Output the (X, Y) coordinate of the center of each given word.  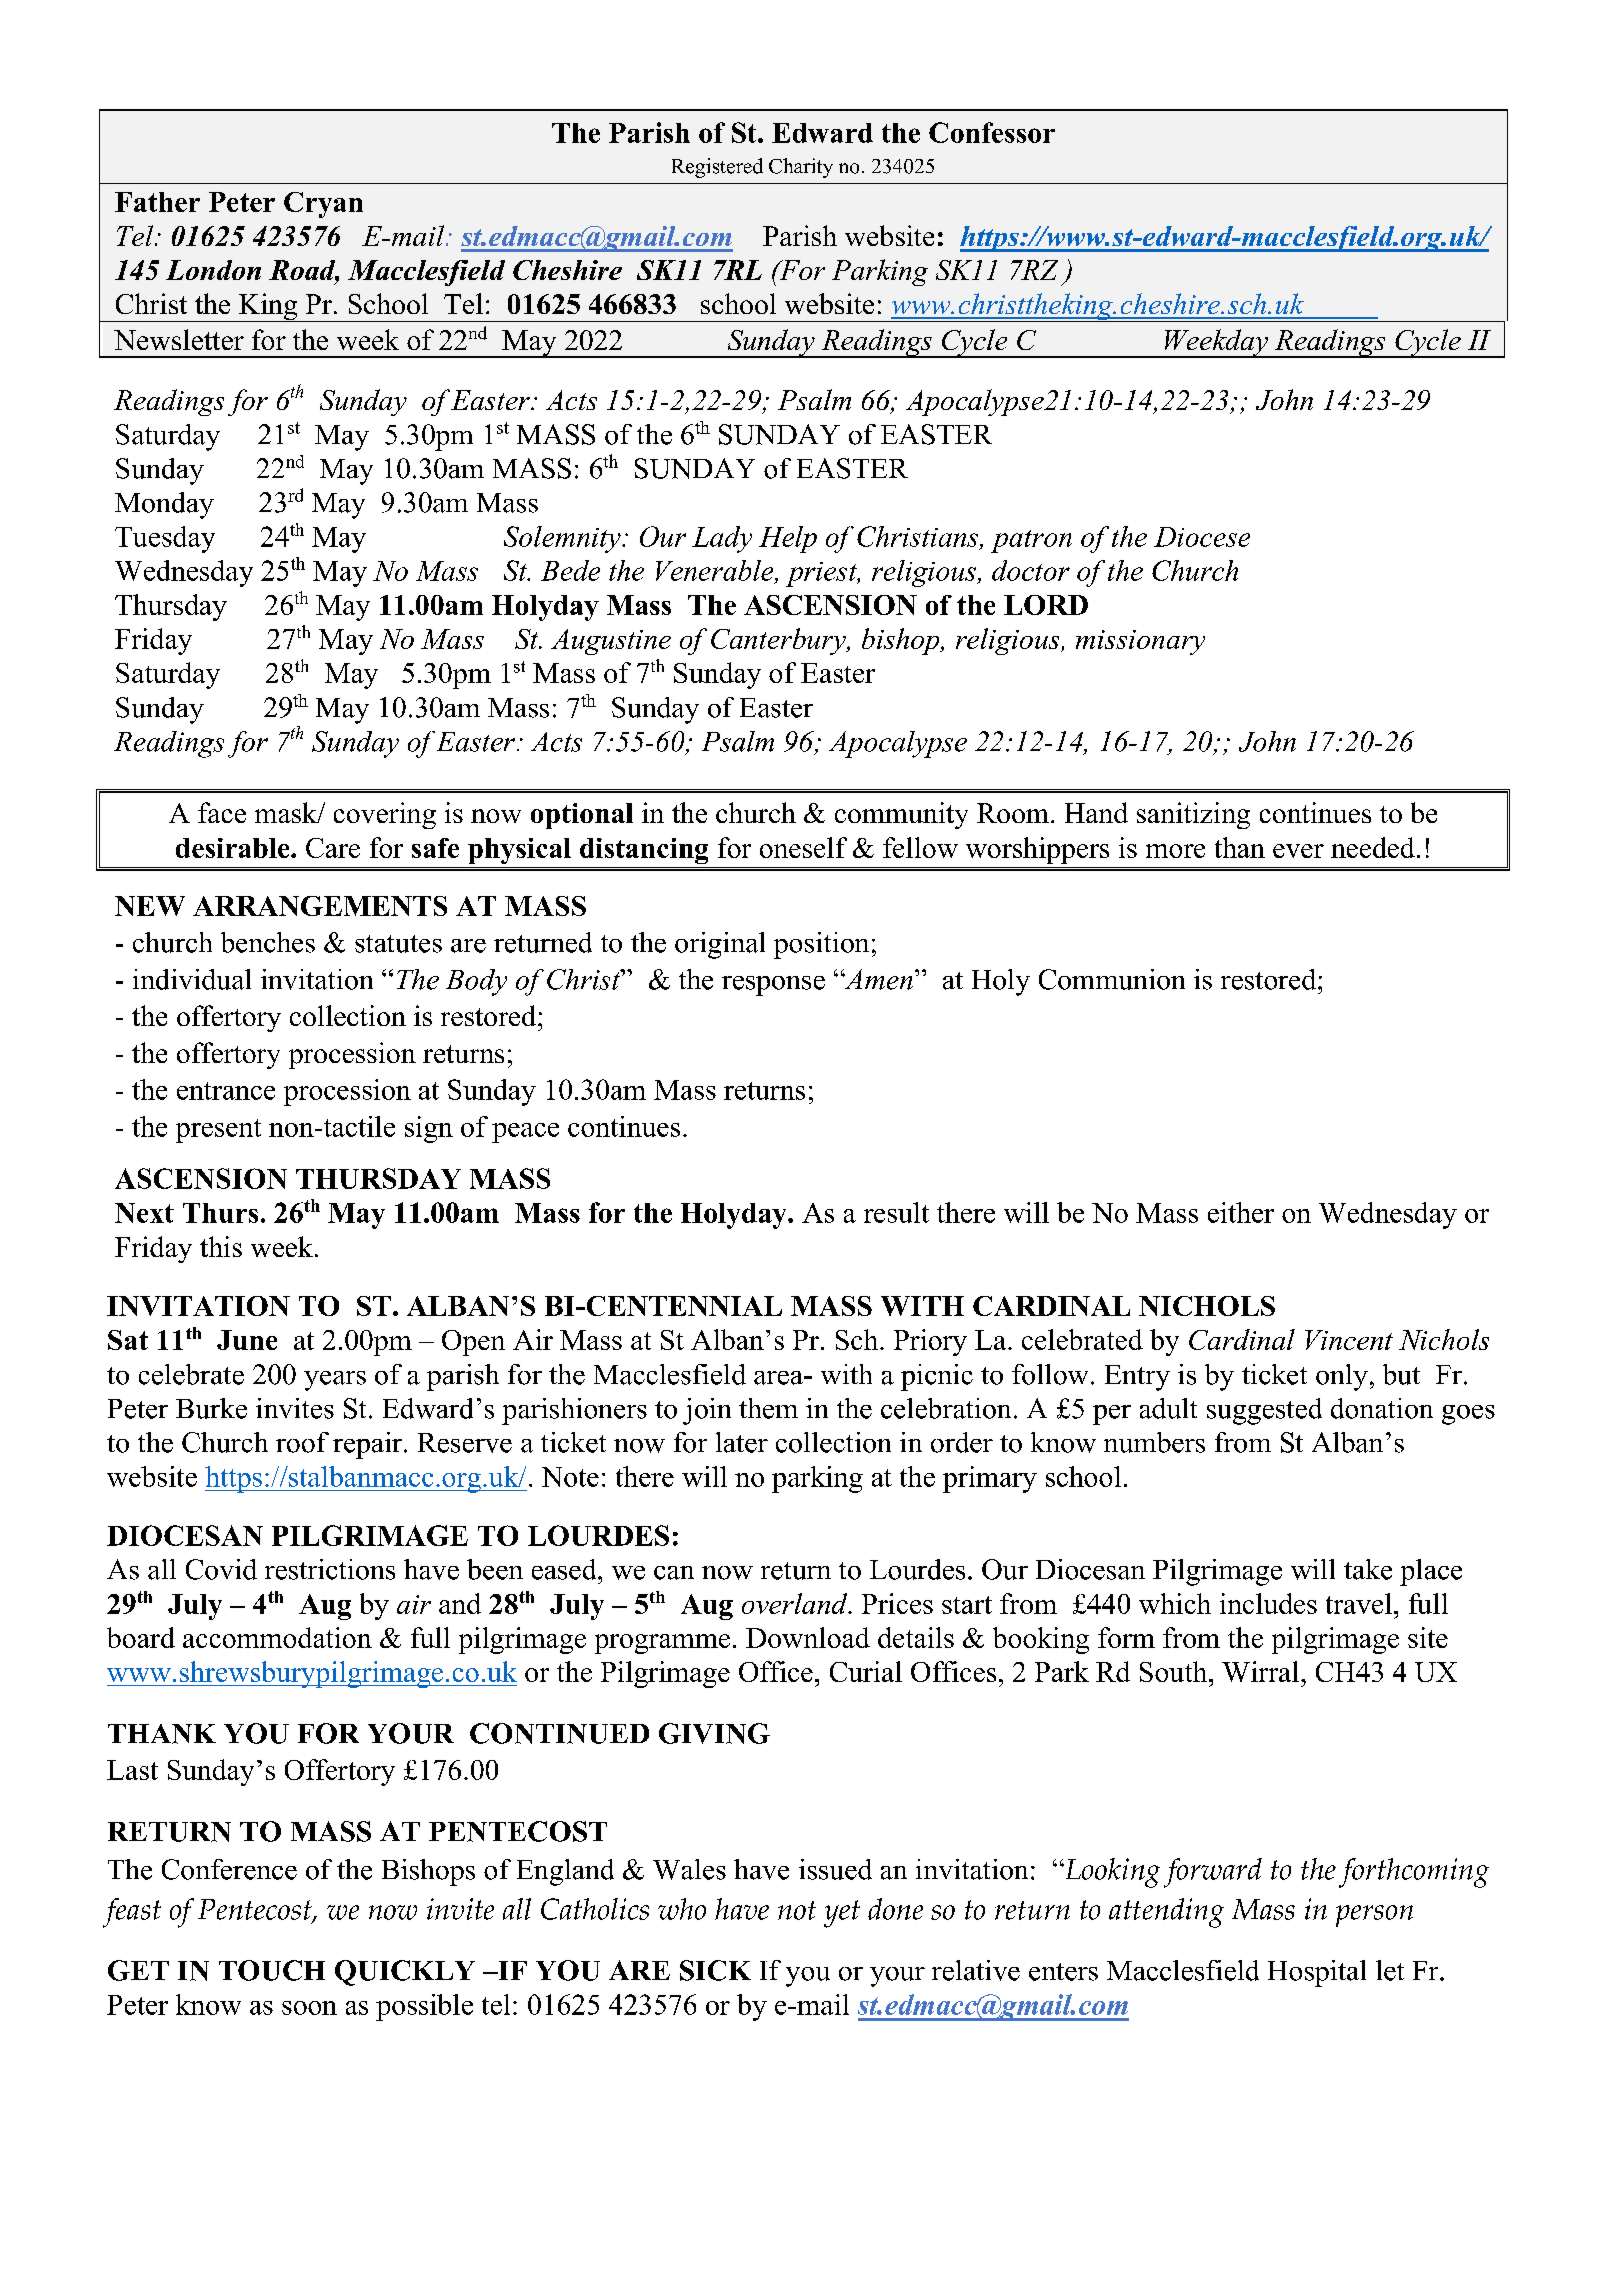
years (335, 1381)
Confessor (992, 132)
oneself (803, 847)
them (768, 1408)
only (1342, 1377)
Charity (801, 168)
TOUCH (272, 1970)
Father (157, 202)
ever (1298, 851)
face (222, 812)
